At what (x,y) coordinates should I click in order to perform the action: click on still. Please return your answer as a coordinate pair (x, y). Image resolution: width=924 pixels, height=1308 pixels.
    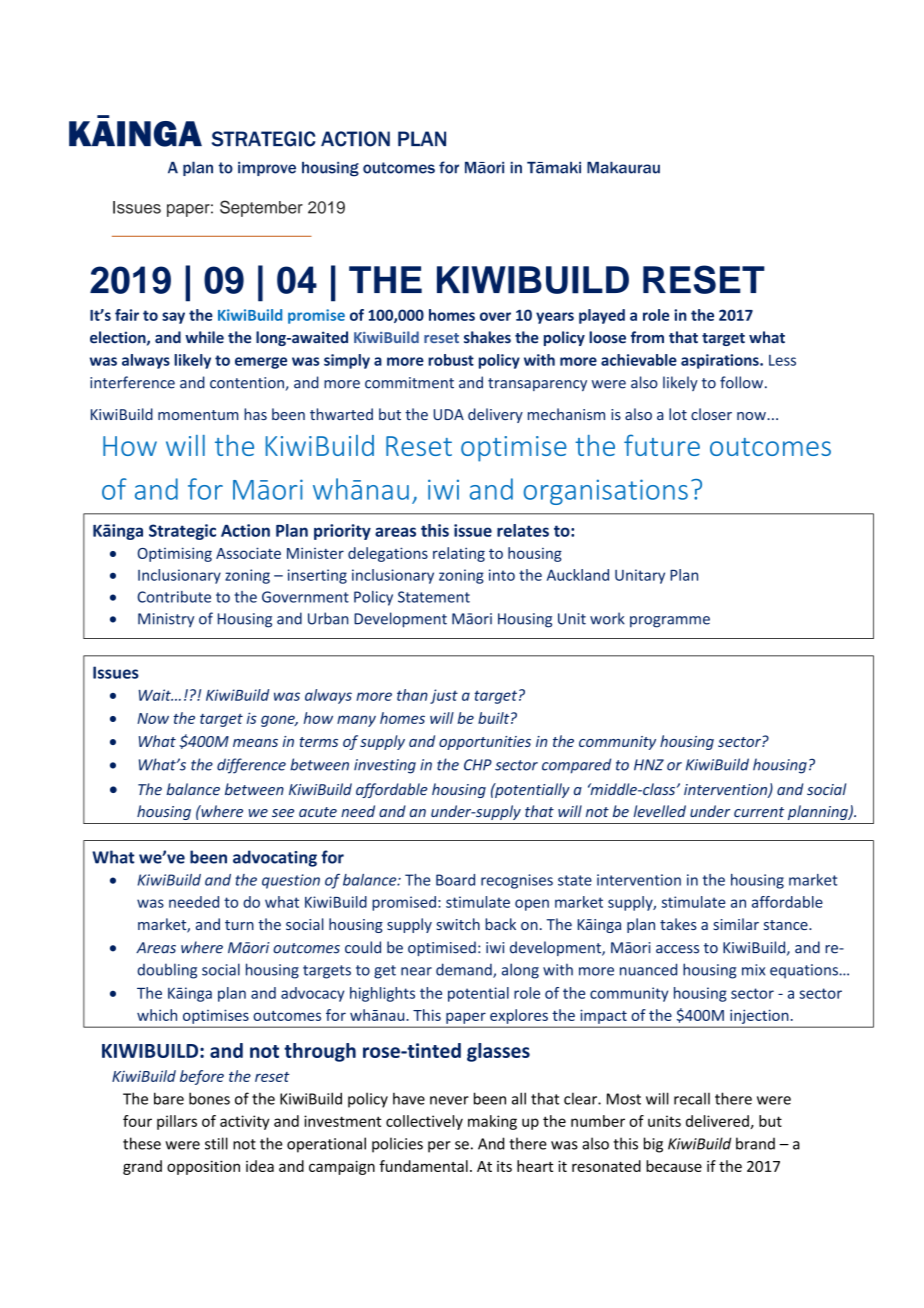
    Looking at the image, I should click on (216, 1143).
